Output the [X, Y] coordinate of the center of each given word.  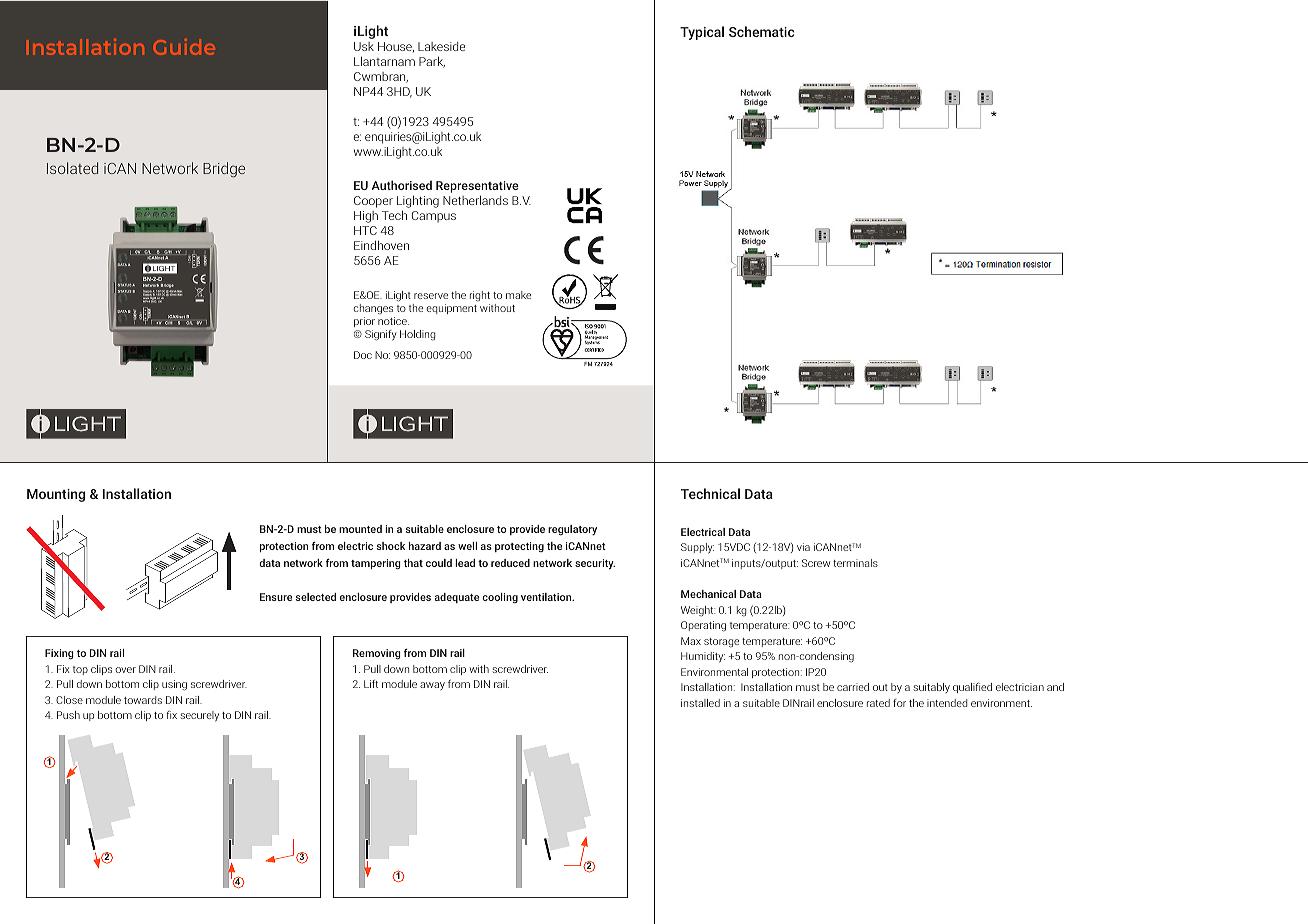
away [432, 686]
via [803, 547]
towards [143, 700]
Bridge [224, 169]
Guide [184, 47]
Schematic [762, 31]
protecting [519, 547]
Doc [363, 355]
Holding [417, 335]
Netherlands [475, 200]
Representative [477, 188]
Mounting [56, 495]
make [518, 295]
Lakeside [441, 46]
